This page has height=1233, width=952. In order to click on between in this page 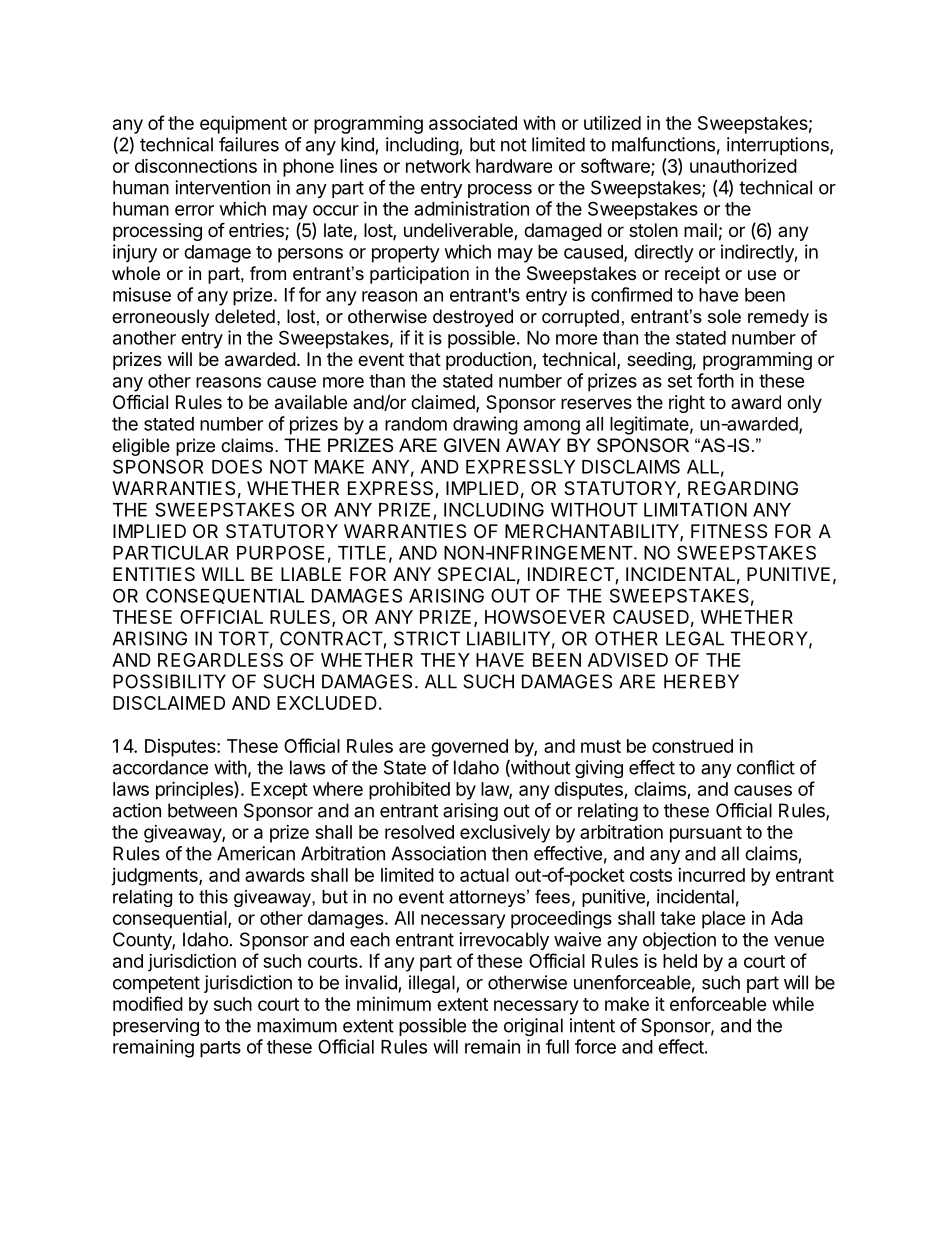, I will do `click(202, 810)`.
